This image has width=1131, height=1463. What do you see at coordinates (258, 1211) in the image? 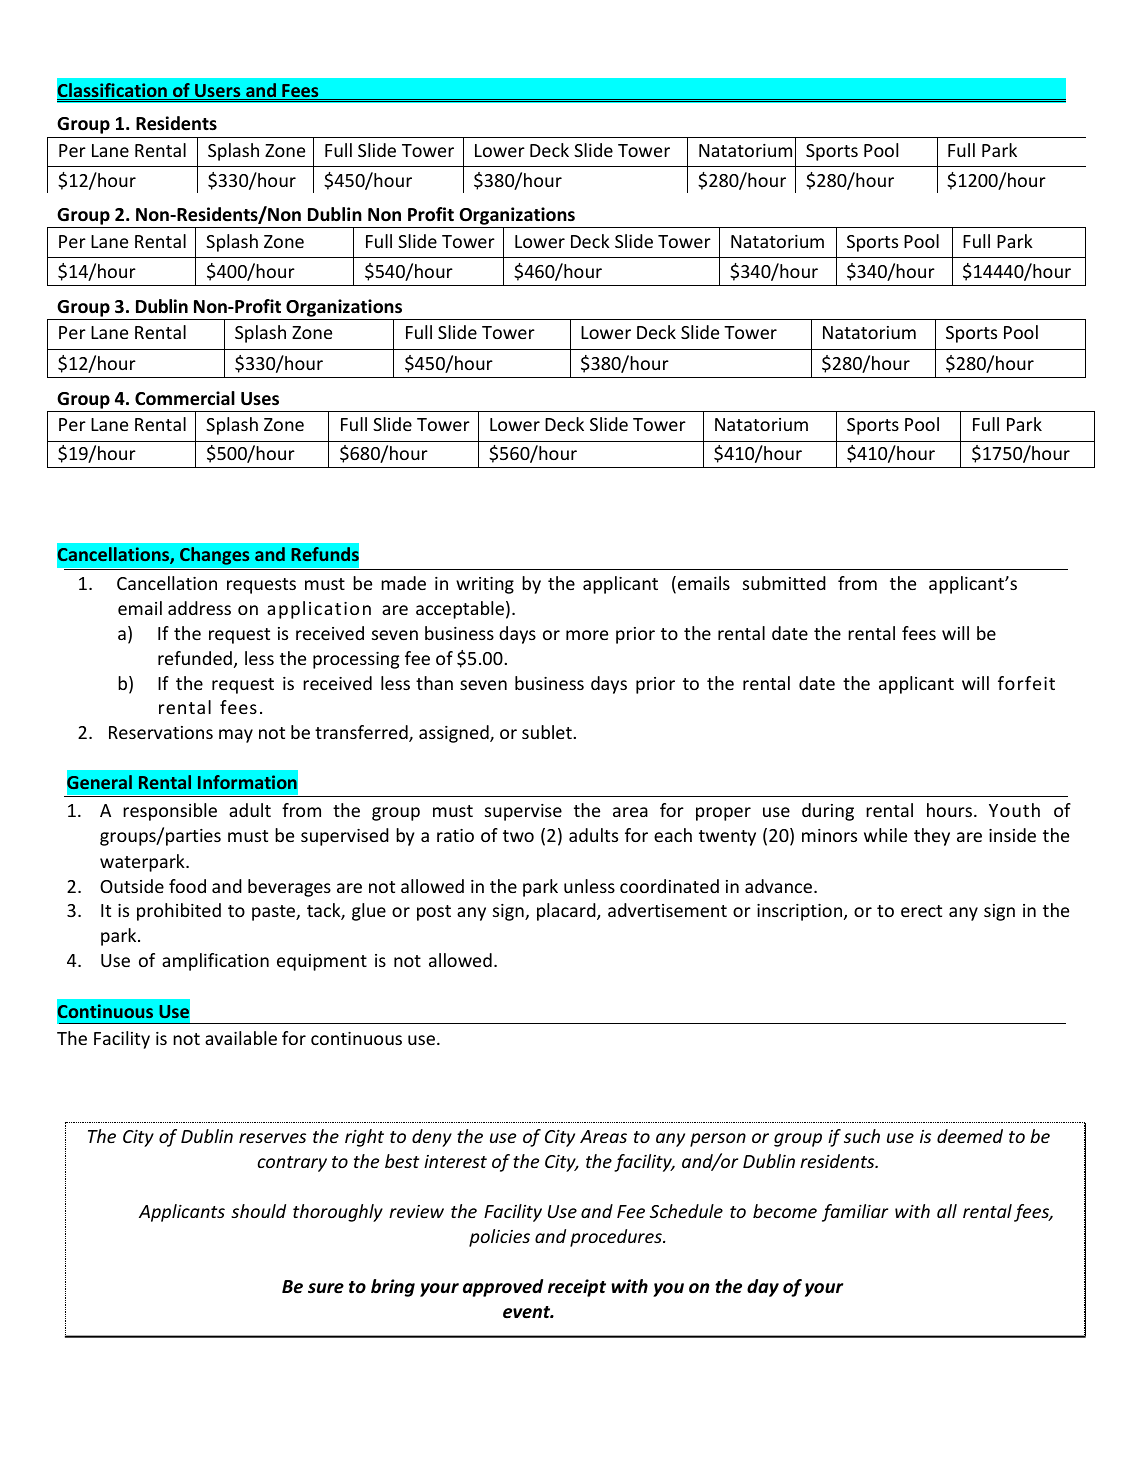
I see `should` at bounding box center [258, 1211].
